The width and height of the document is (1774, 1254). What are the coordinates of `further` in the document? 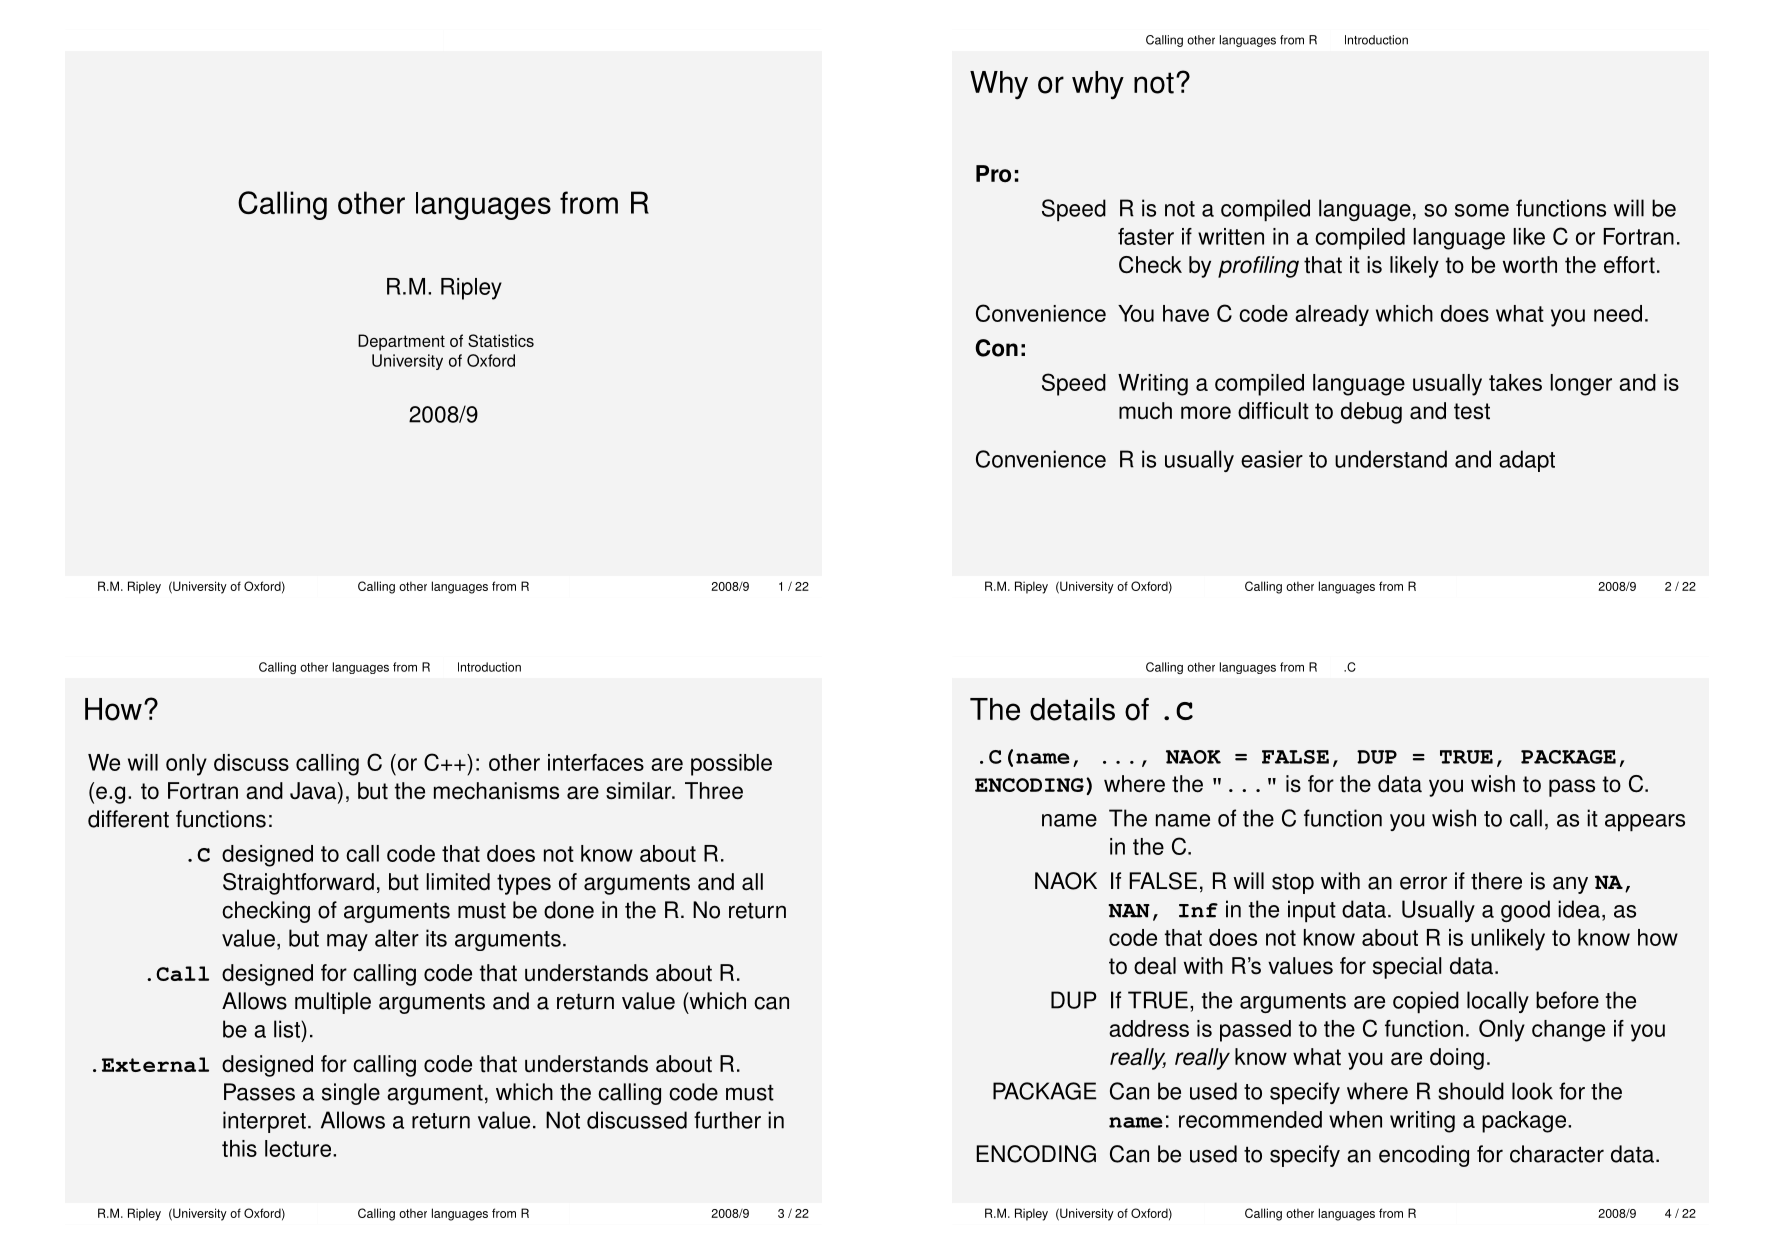 It's located at (727, 1120).
